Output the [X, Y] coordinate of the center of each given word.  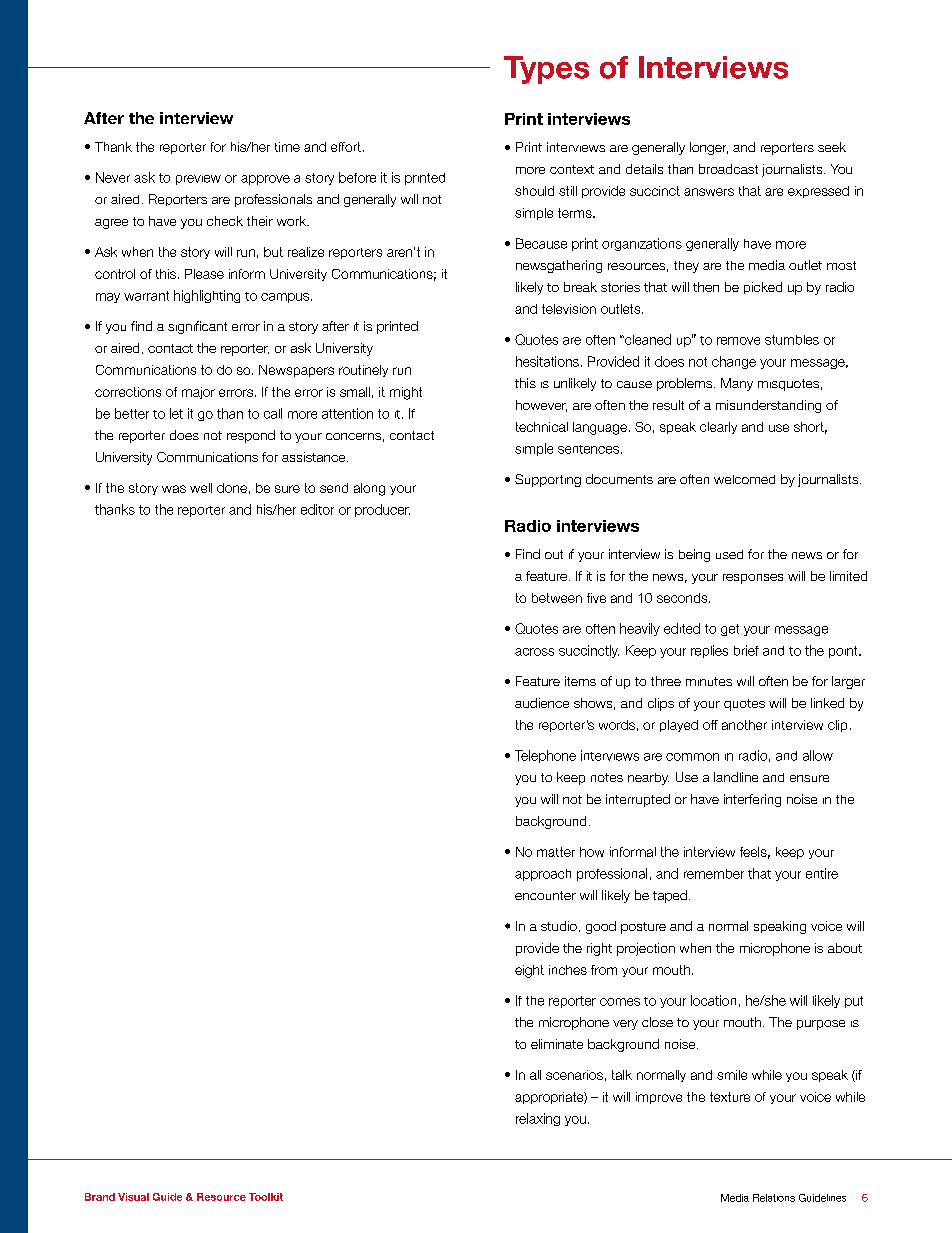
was [174, 489]
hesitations [547, 361]
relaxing [538, 1119]
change [734, 362]
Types [546, 70]
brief [746, 650]
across [534, 652]
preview [198, 180]
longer [709, 148]
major [198, 393]
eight [529, 971]
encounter [545, 895]
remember [714, 874]
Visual [133, 1197]
